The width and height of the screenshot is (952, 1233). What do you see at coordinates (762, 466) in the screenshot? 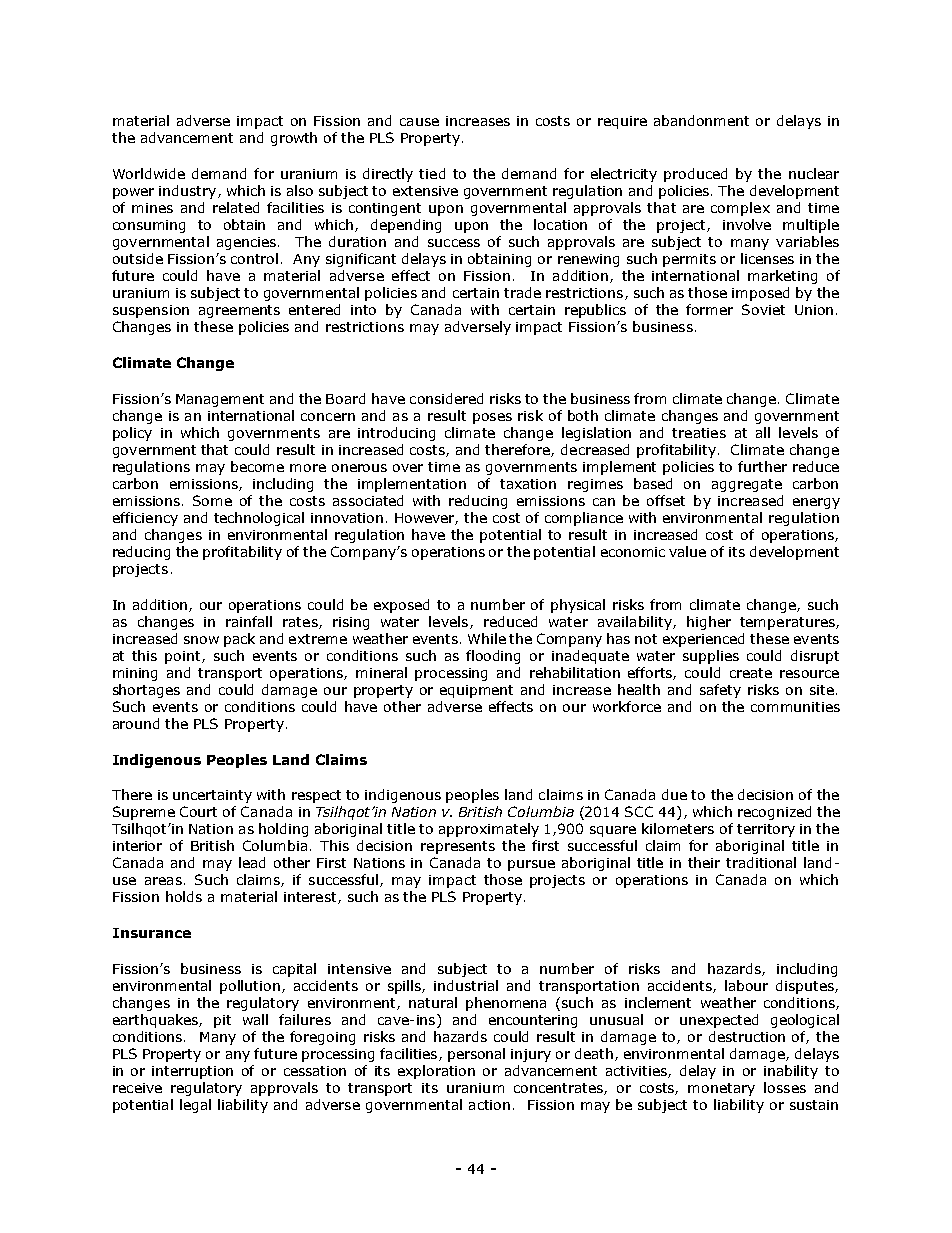
I see `further` at bounding box center [762, 466].
